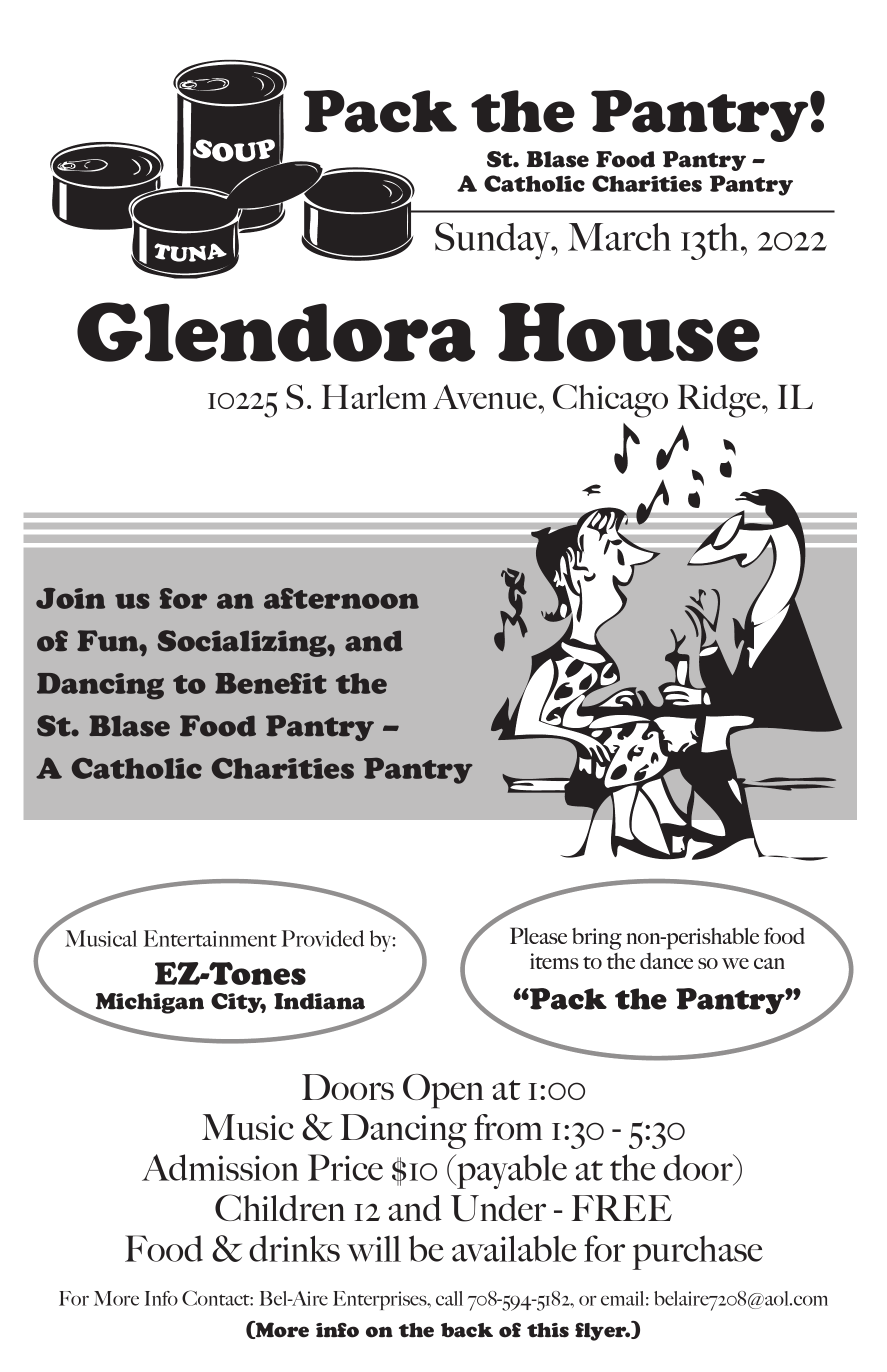 The height and width of the document is (1372, 887). I want to click on Harlem, so click(374, 397).
